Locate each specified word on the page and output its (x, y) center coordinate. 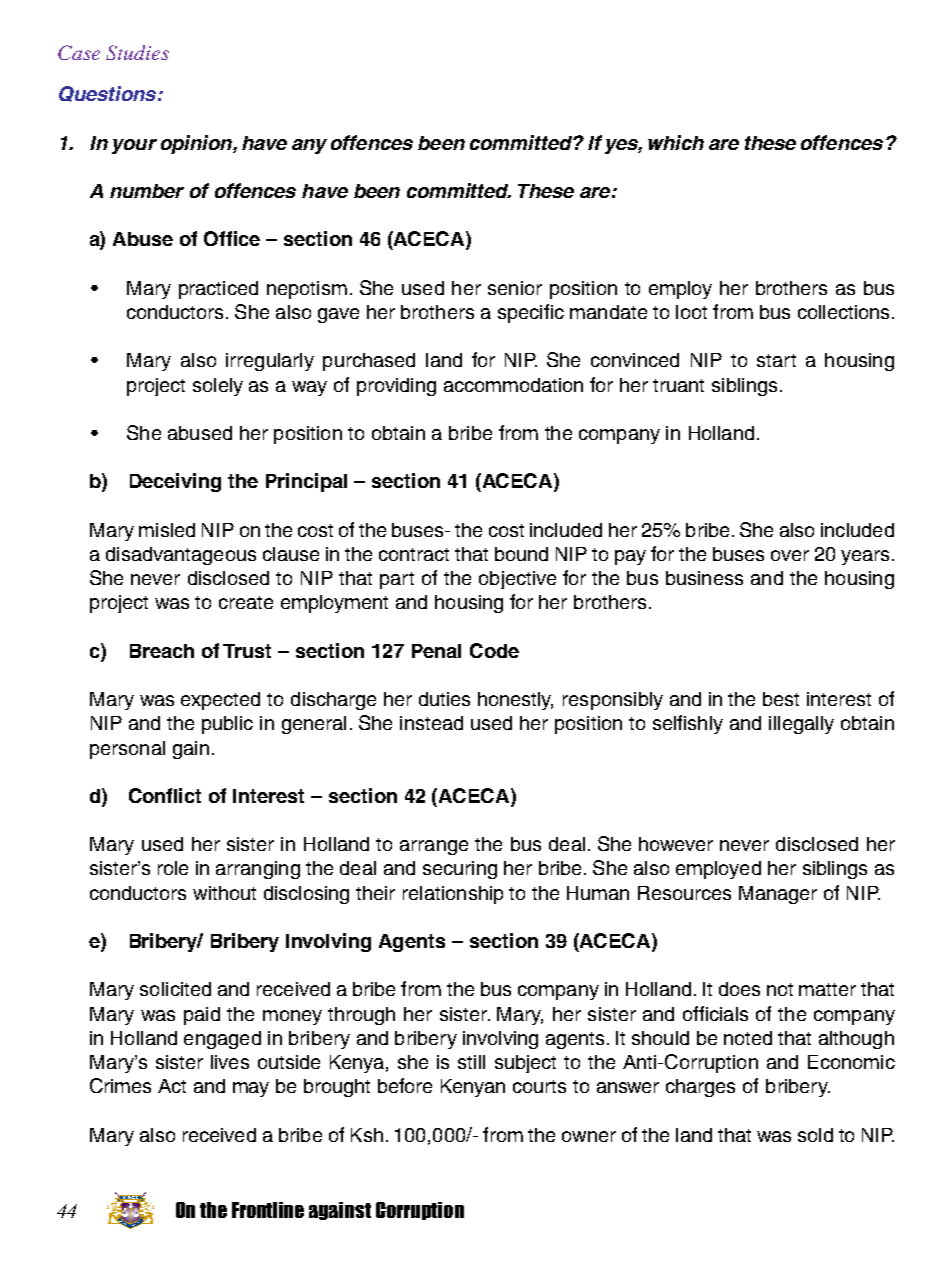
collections (845, 312)
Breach (162, 651)
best (781, 699)
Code (494, 650)
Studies (137, 52)
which (676, 142)
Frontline (268, 1210)
